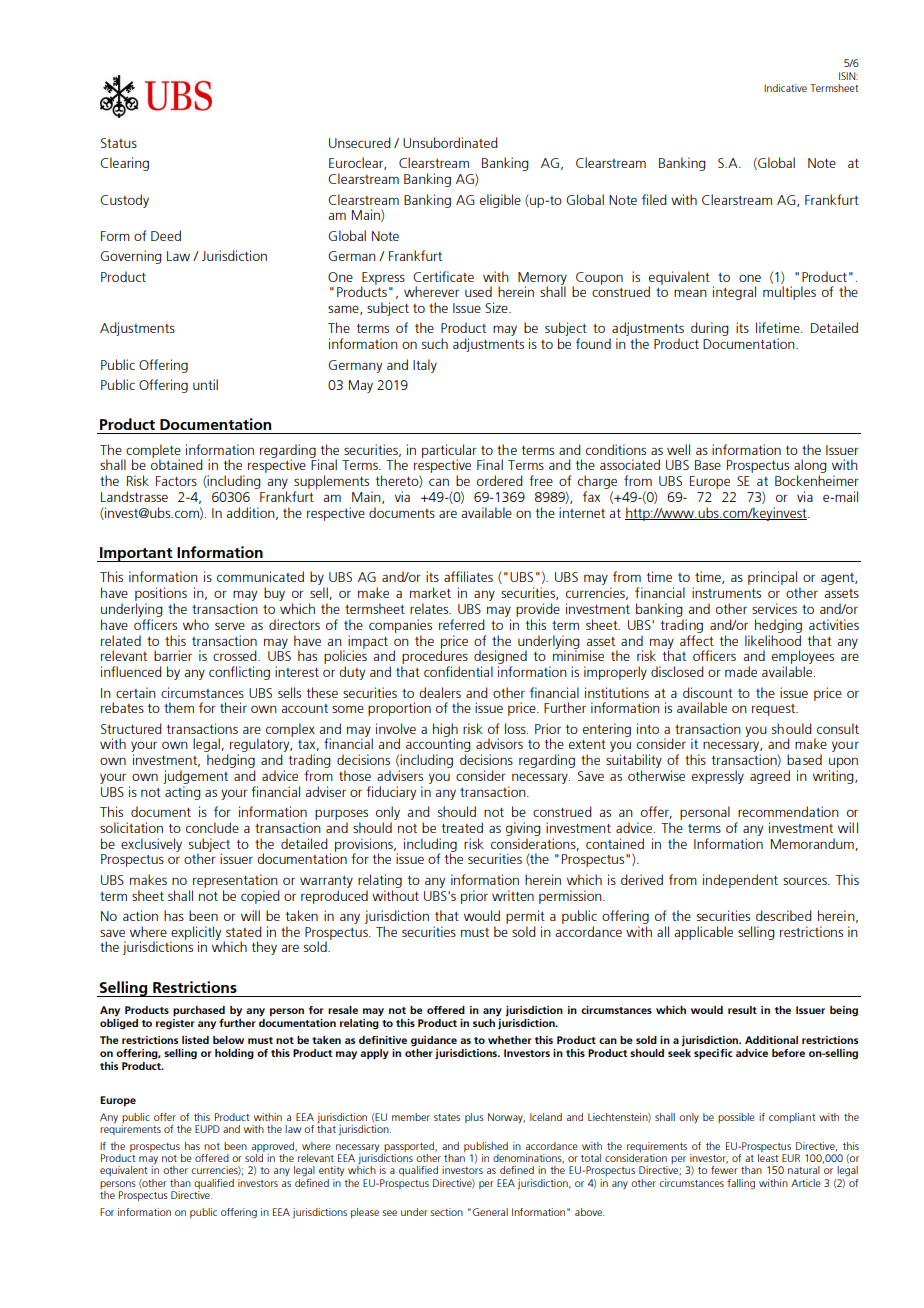 This image has width=924, height=1308. What do you see at coordinates (785, 88) in the image?
I see `Indicative` at bounding box center [785, 88].
